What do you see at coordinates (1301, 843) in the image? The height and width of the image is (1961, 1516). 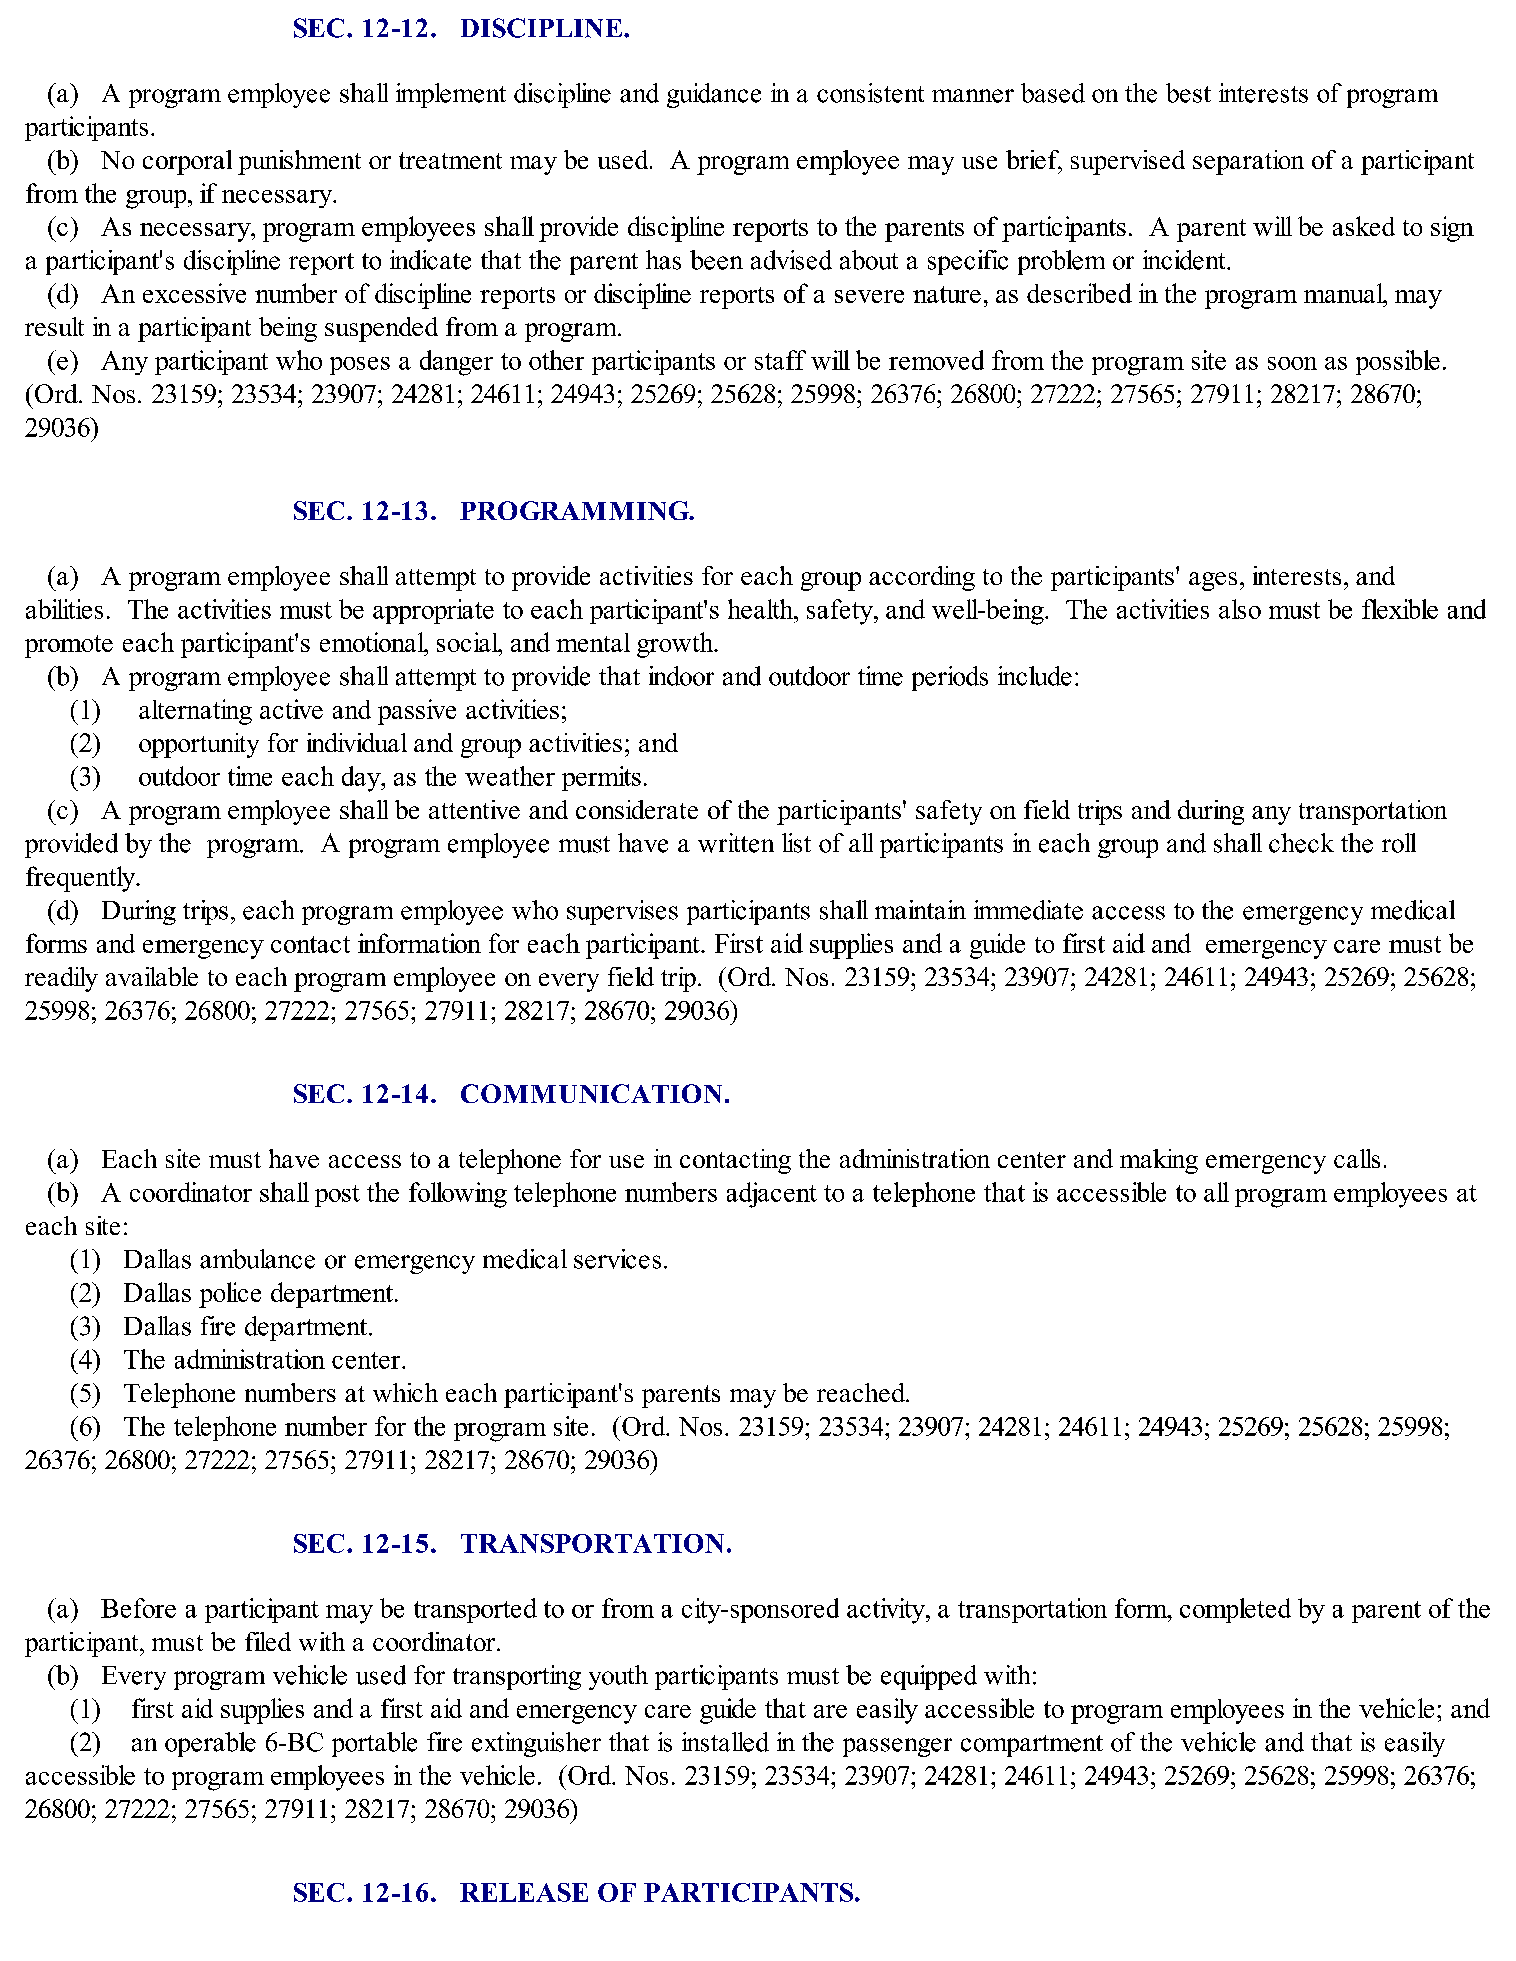 I see `check` at bounding box center [1301, 843].
